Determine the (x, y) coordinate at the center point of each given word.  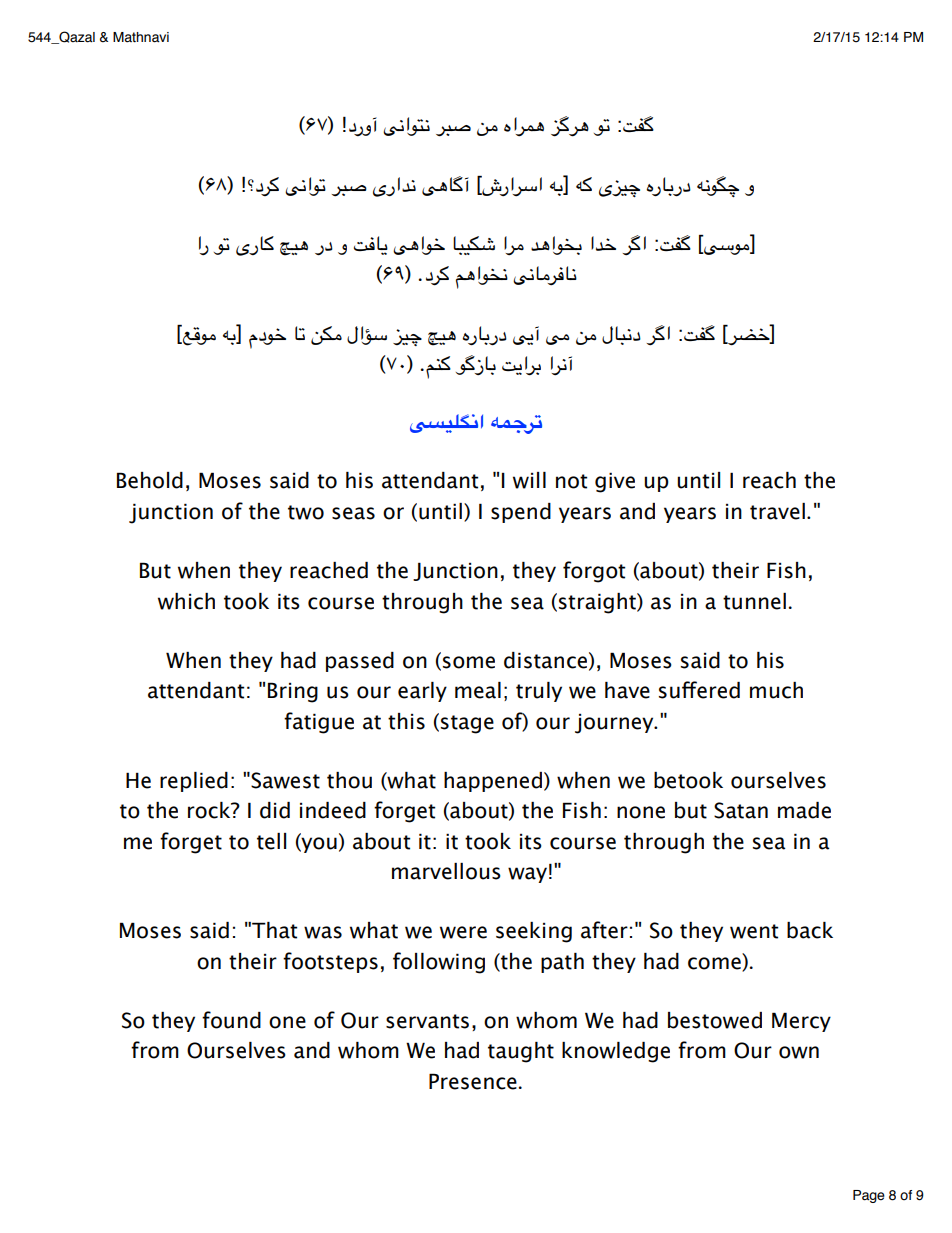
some (469, 662)
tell (271, 841)
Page (869, 1196)
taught (521, 1052)
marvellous (446, 871)
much (776, 690)
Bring (293, 692)
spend (521, 513)
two (306, 512)
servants (427, 1021)
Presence (473, 1081)
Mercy (801, 1022)
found (231, 1020)
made (804, 810)
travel (777, 511)
